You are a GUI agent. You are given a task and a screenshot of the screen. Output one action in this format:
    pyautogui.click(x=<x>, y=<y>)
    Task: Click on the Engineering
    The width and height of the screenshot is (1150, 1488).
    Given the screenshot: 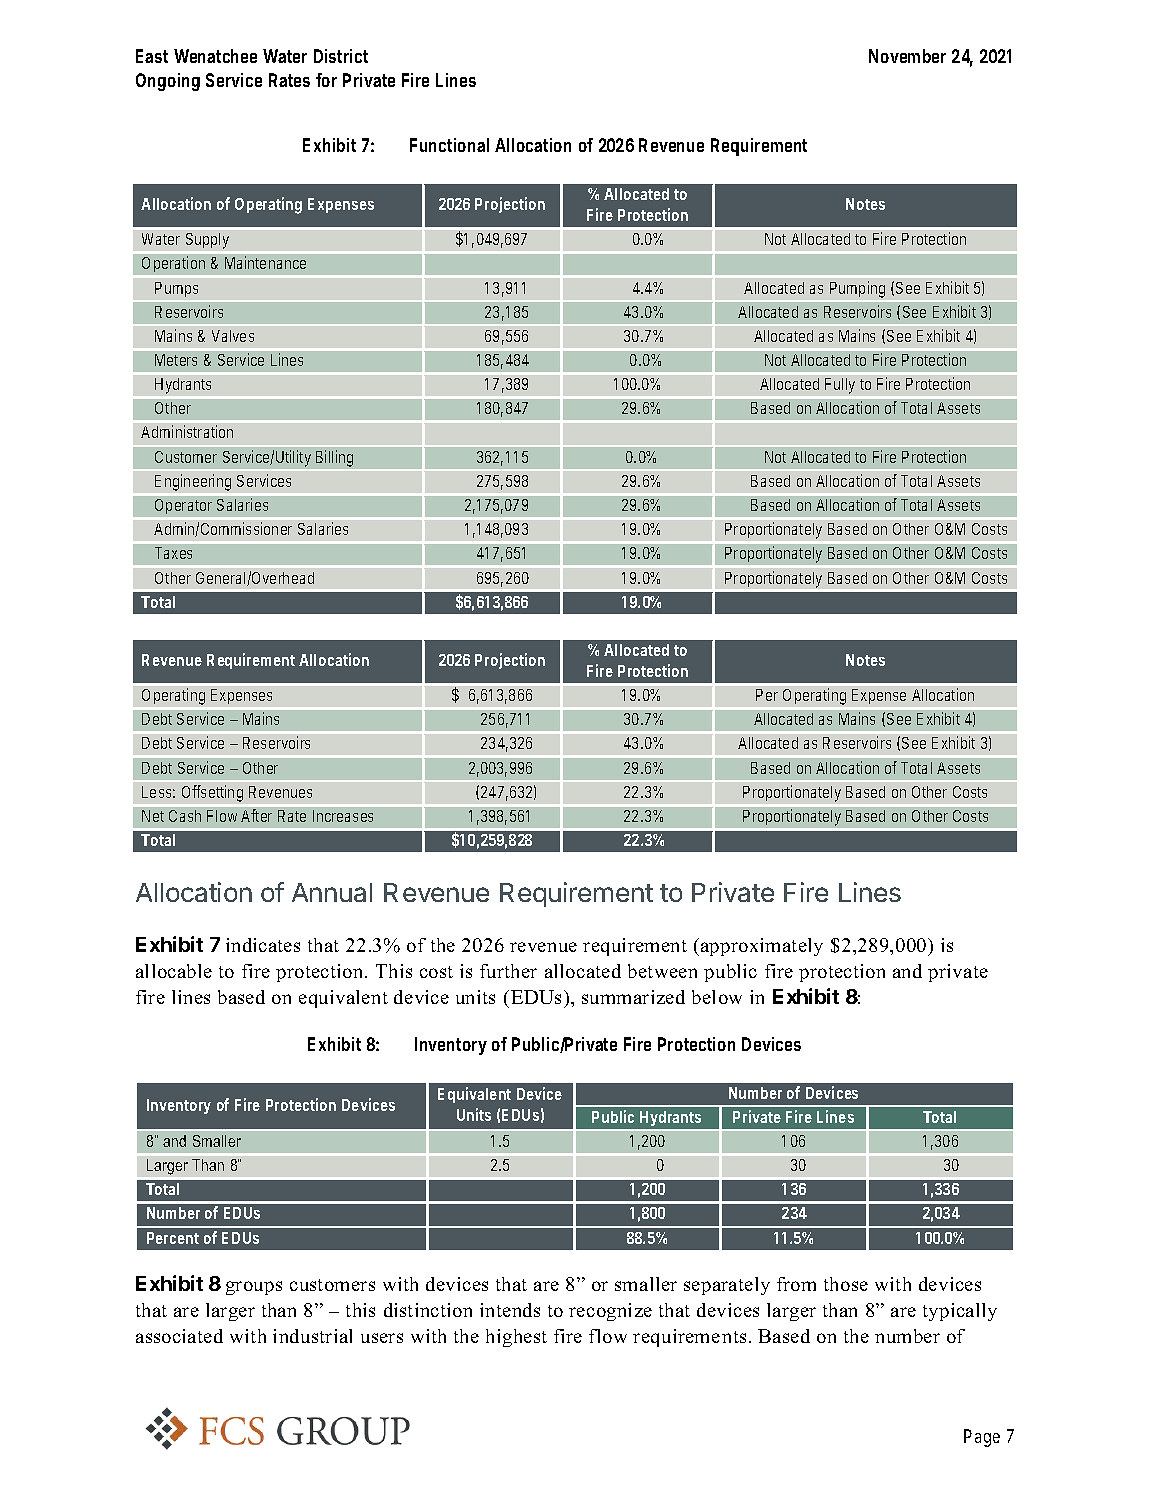 What is the action you would take?
    pyautogui.click(x=193, y=482)
